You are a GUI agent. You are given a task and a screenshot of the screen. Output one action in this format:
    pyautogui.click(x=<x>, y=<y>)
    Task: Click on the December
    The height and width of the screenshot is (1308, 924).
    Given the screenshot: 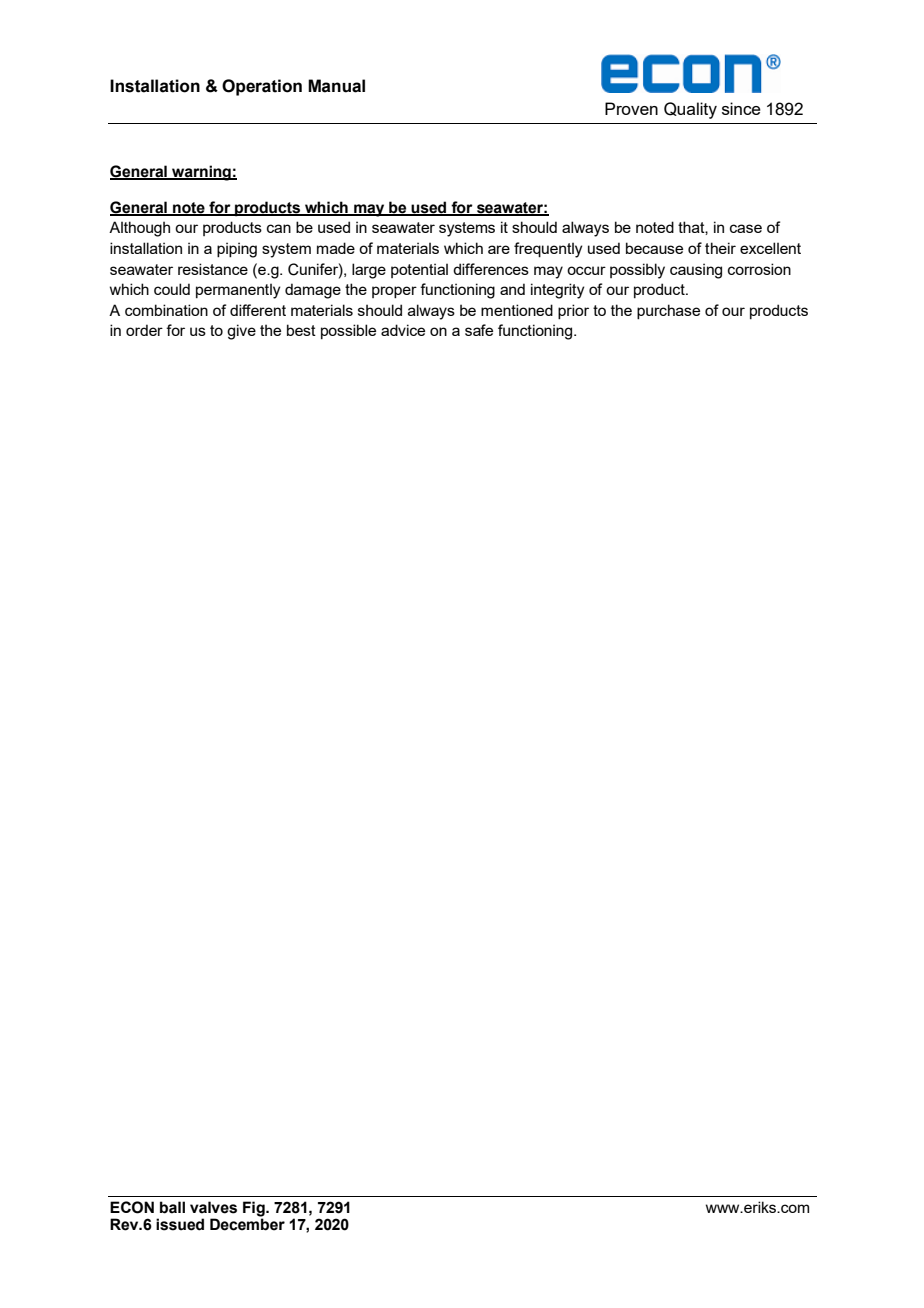 What is the action you would take?
    pyautogui.click(x=247, y=1224)
